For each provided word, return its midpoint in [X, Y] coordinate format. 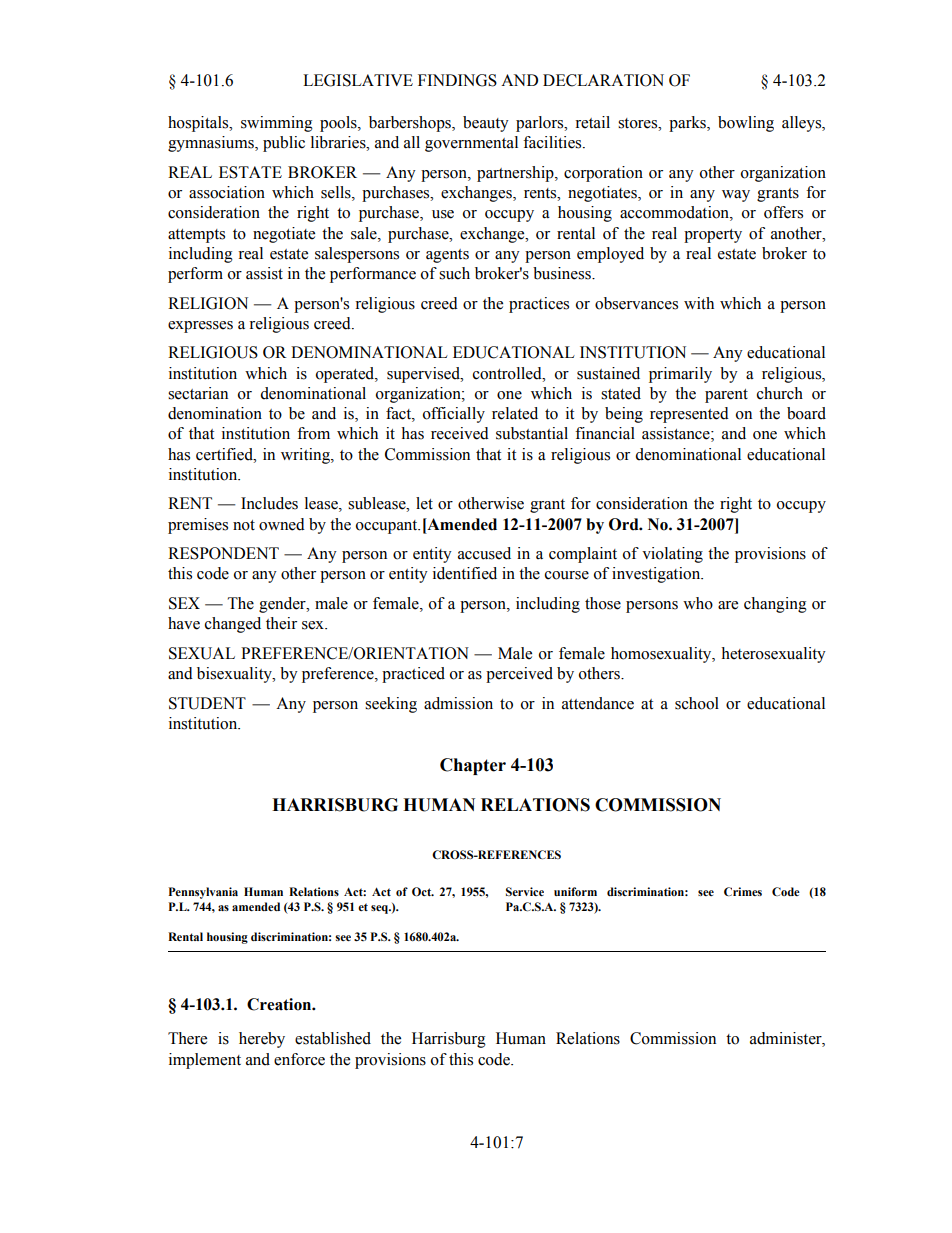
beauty [486, 124]
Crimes [743, 891]
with [699, 303]
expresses [200, 327]
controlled [508, 373]
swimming [277, 124]
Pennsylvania [203, 893]
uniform [575, 891]
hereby [262, 1040]
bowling [746, 124]
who [698, 603]
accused [484, 553]
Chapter [473, 766]
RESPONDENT [223, 553]
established [333, 1038]
